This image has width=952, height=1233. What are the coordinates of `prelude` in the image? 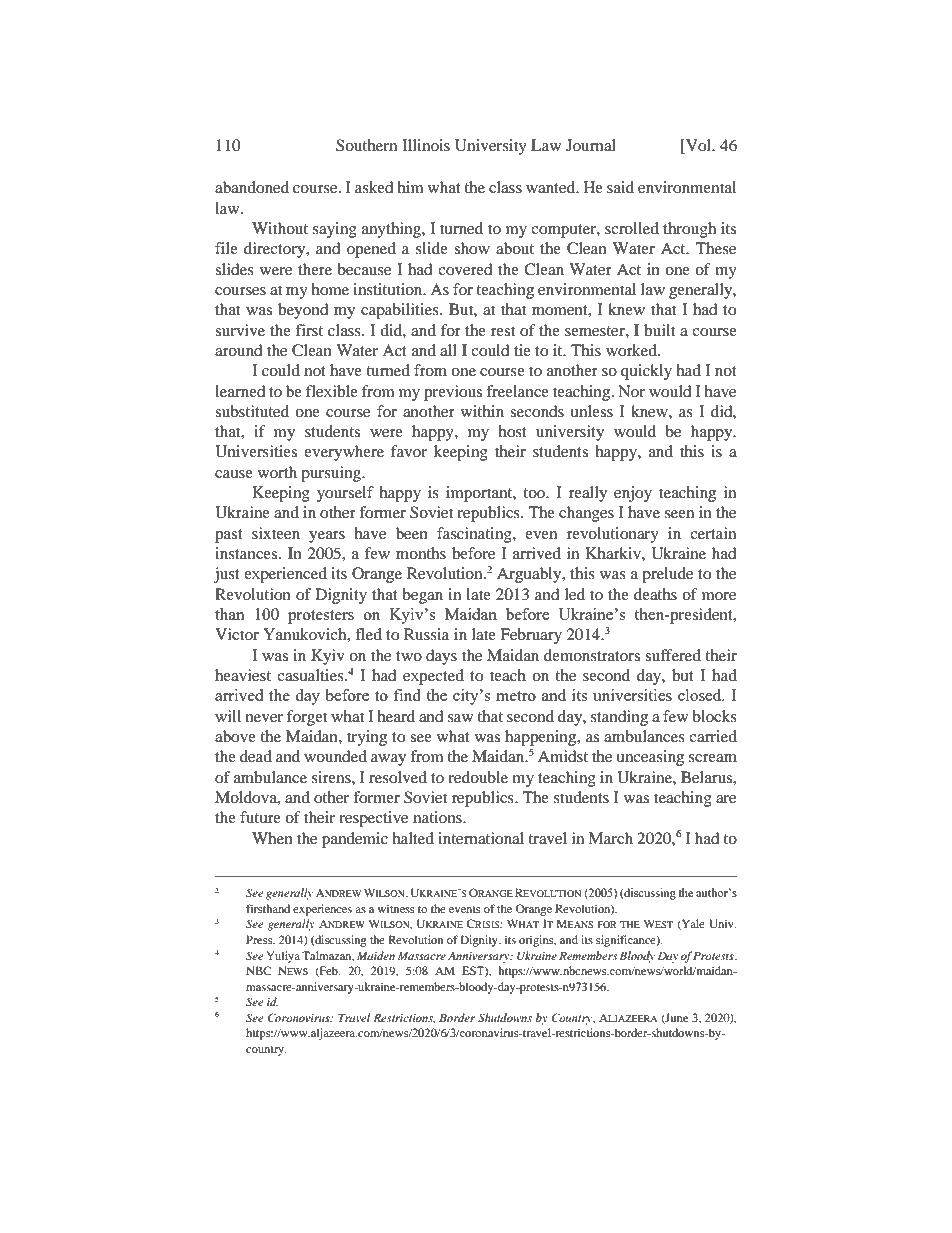 It's located at (667, 575).
